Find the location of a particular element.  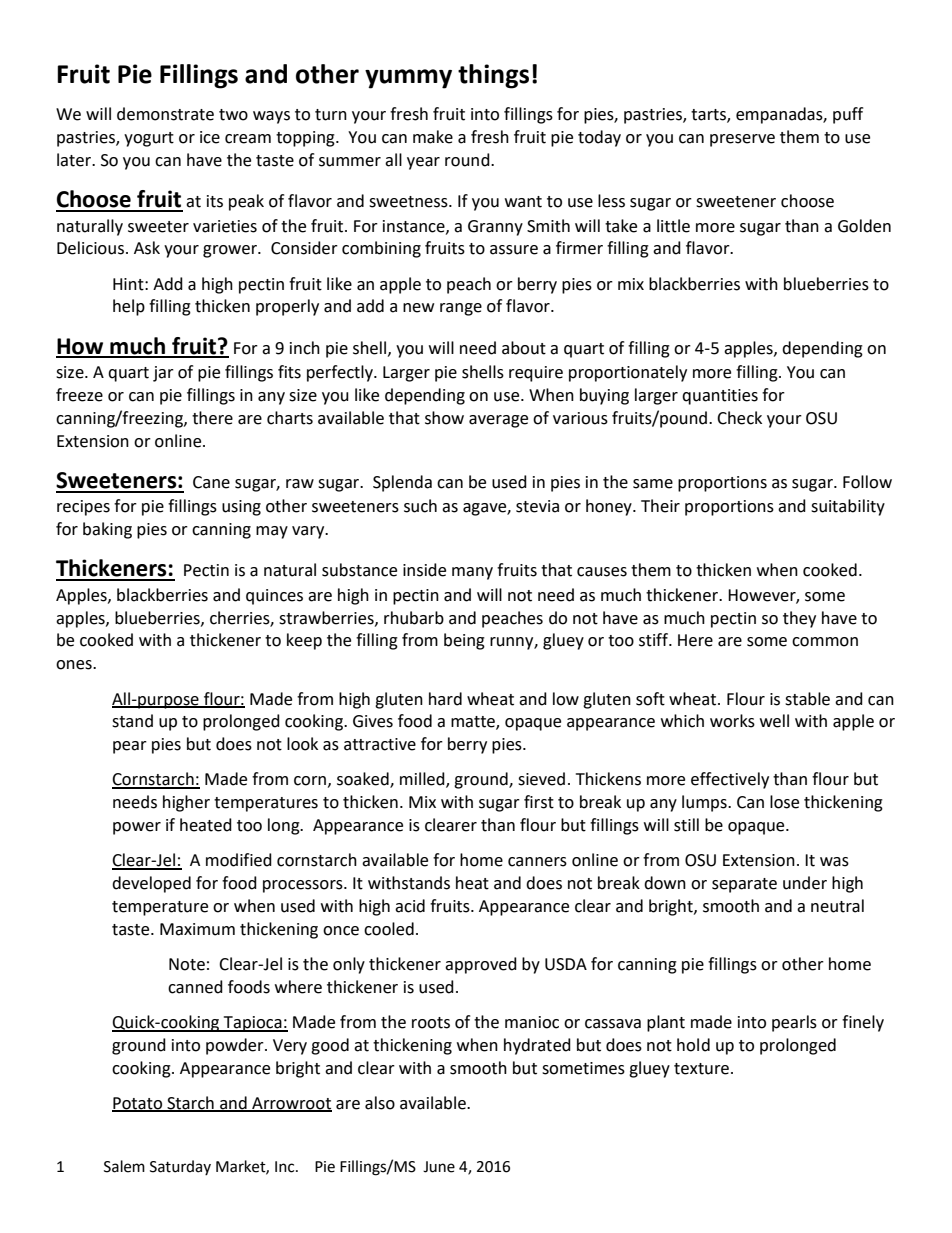

June is located at coordinates (439, 1167).
